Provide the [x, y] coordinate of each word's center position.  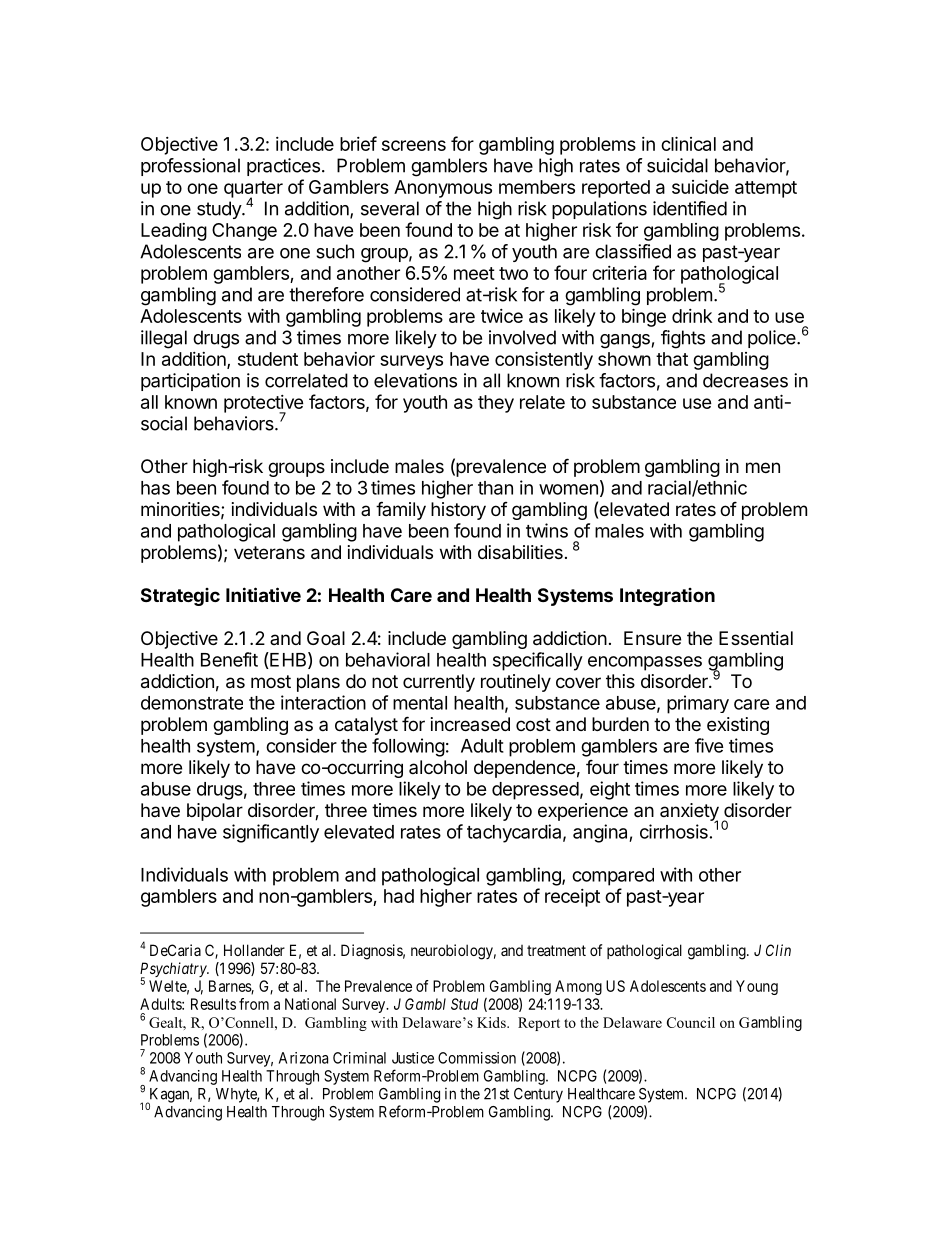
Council [691, 1022]
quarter [253, 190]
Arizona [303, 1058]
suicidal [677, 165]
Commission [477, 1058]
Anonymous [443, 189]
